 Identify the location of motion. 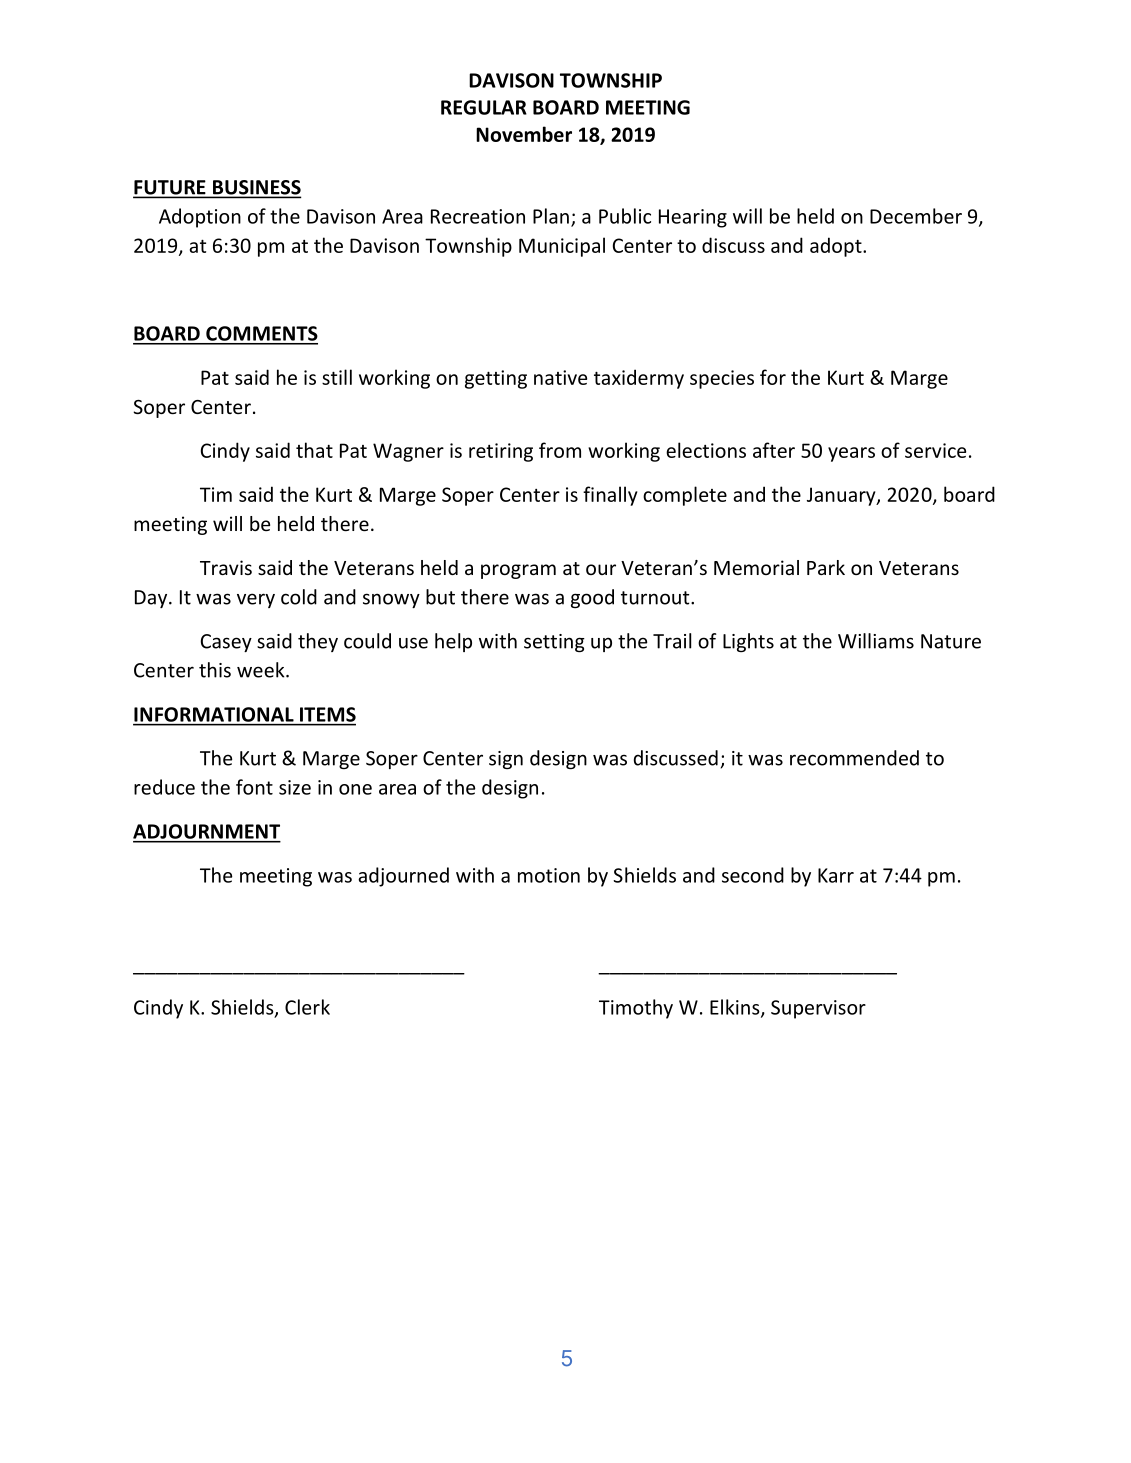
(549, 875).
